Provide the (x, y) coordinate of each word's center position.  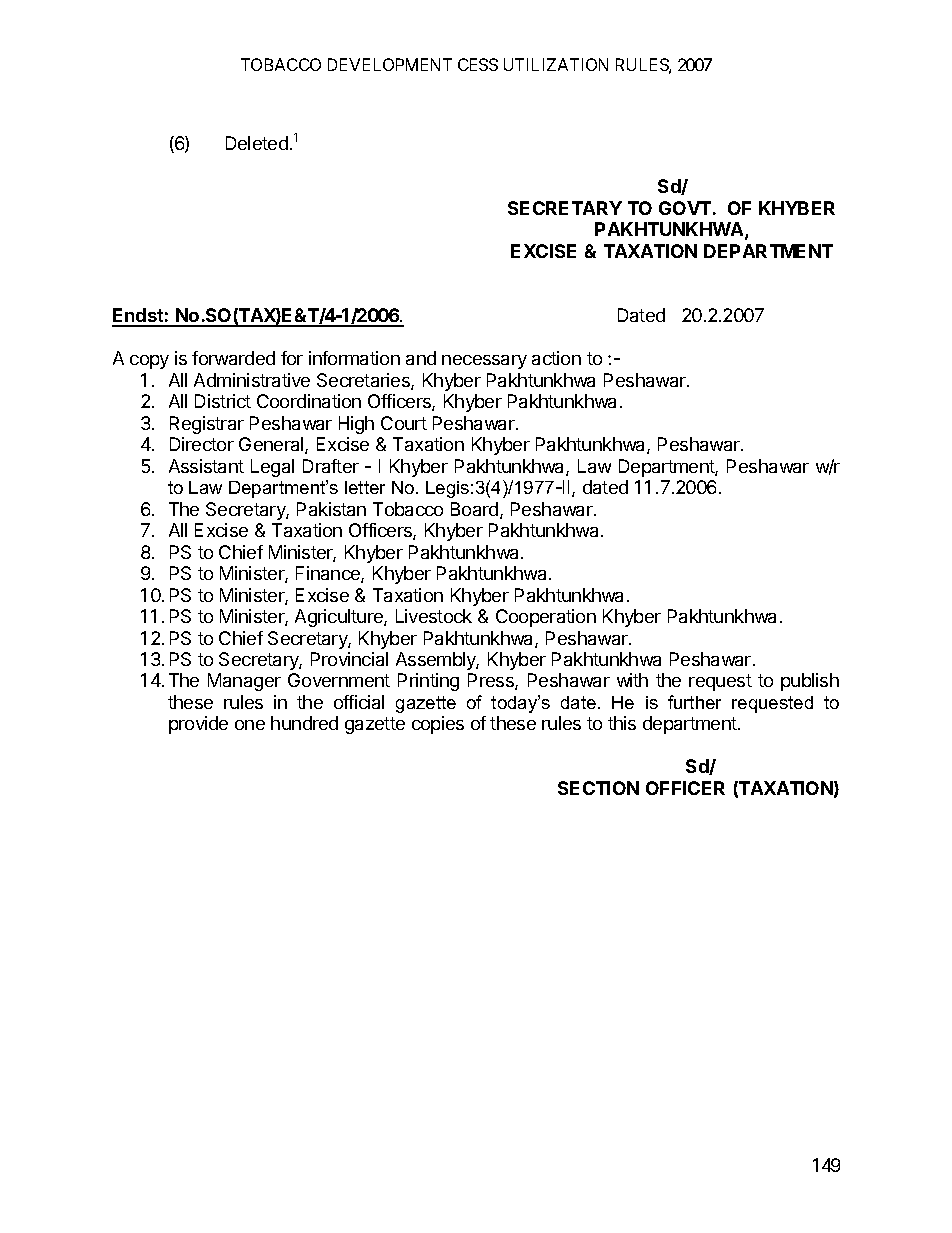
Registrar (207, 425)
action (556, 358)
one (250, 725)
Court (404, 423)
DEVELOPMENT (390, 64)
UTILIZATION (556, 64)
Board (476, 510)
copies (438, 725)
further (694, 702)
